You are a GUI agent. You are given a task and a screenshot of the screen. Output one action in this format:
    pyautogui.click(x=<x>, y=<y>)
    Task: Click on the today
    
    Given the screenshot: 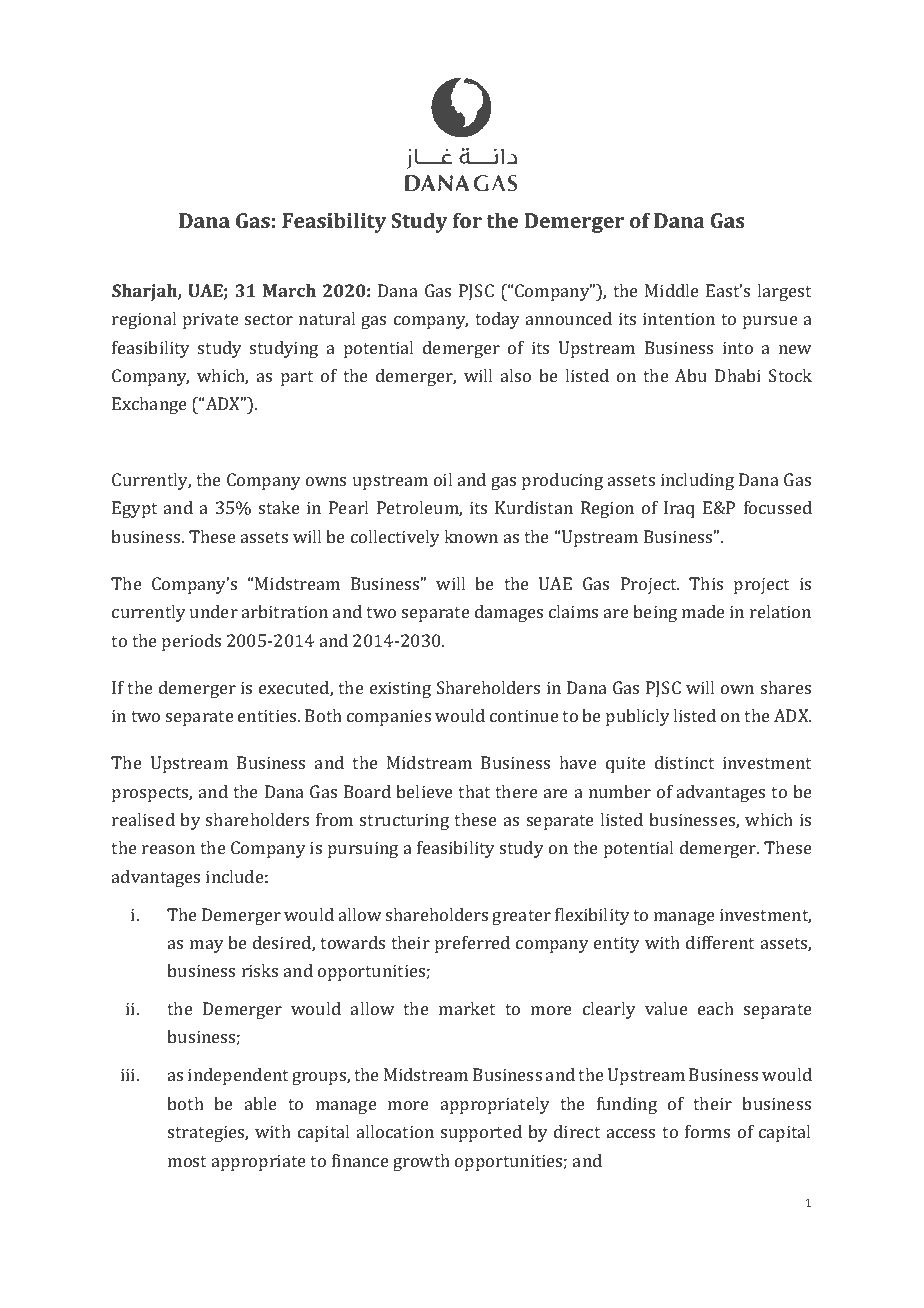 What is the action you would take?
    pyautogui.click(x=497, y=320)
